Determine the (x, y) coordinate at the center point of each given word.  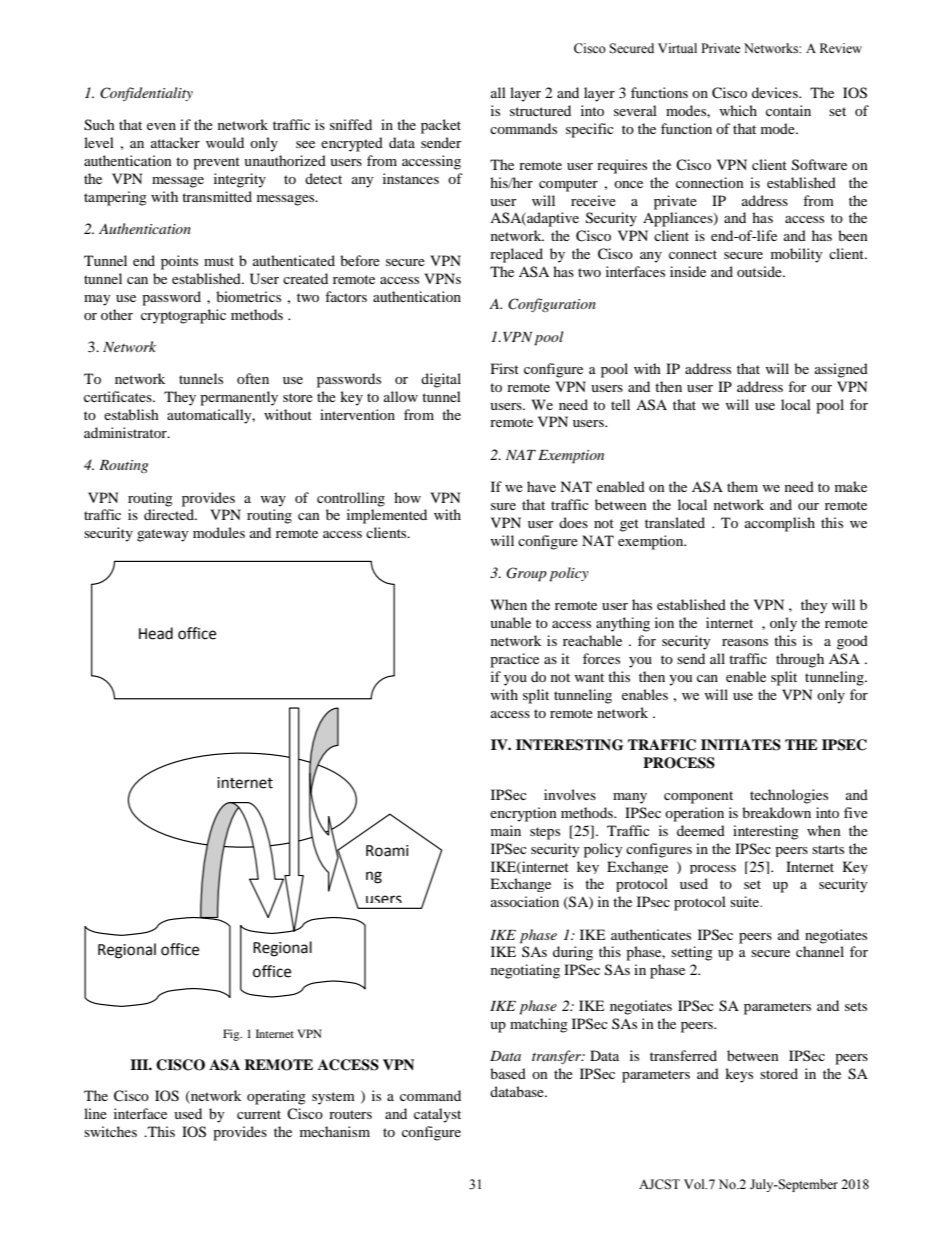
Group (526, 574)
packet (441, 126)
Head (156, 633)
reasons (745, 642)
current (259, 1114)
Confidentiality (146, 94)
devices (776, 92)
